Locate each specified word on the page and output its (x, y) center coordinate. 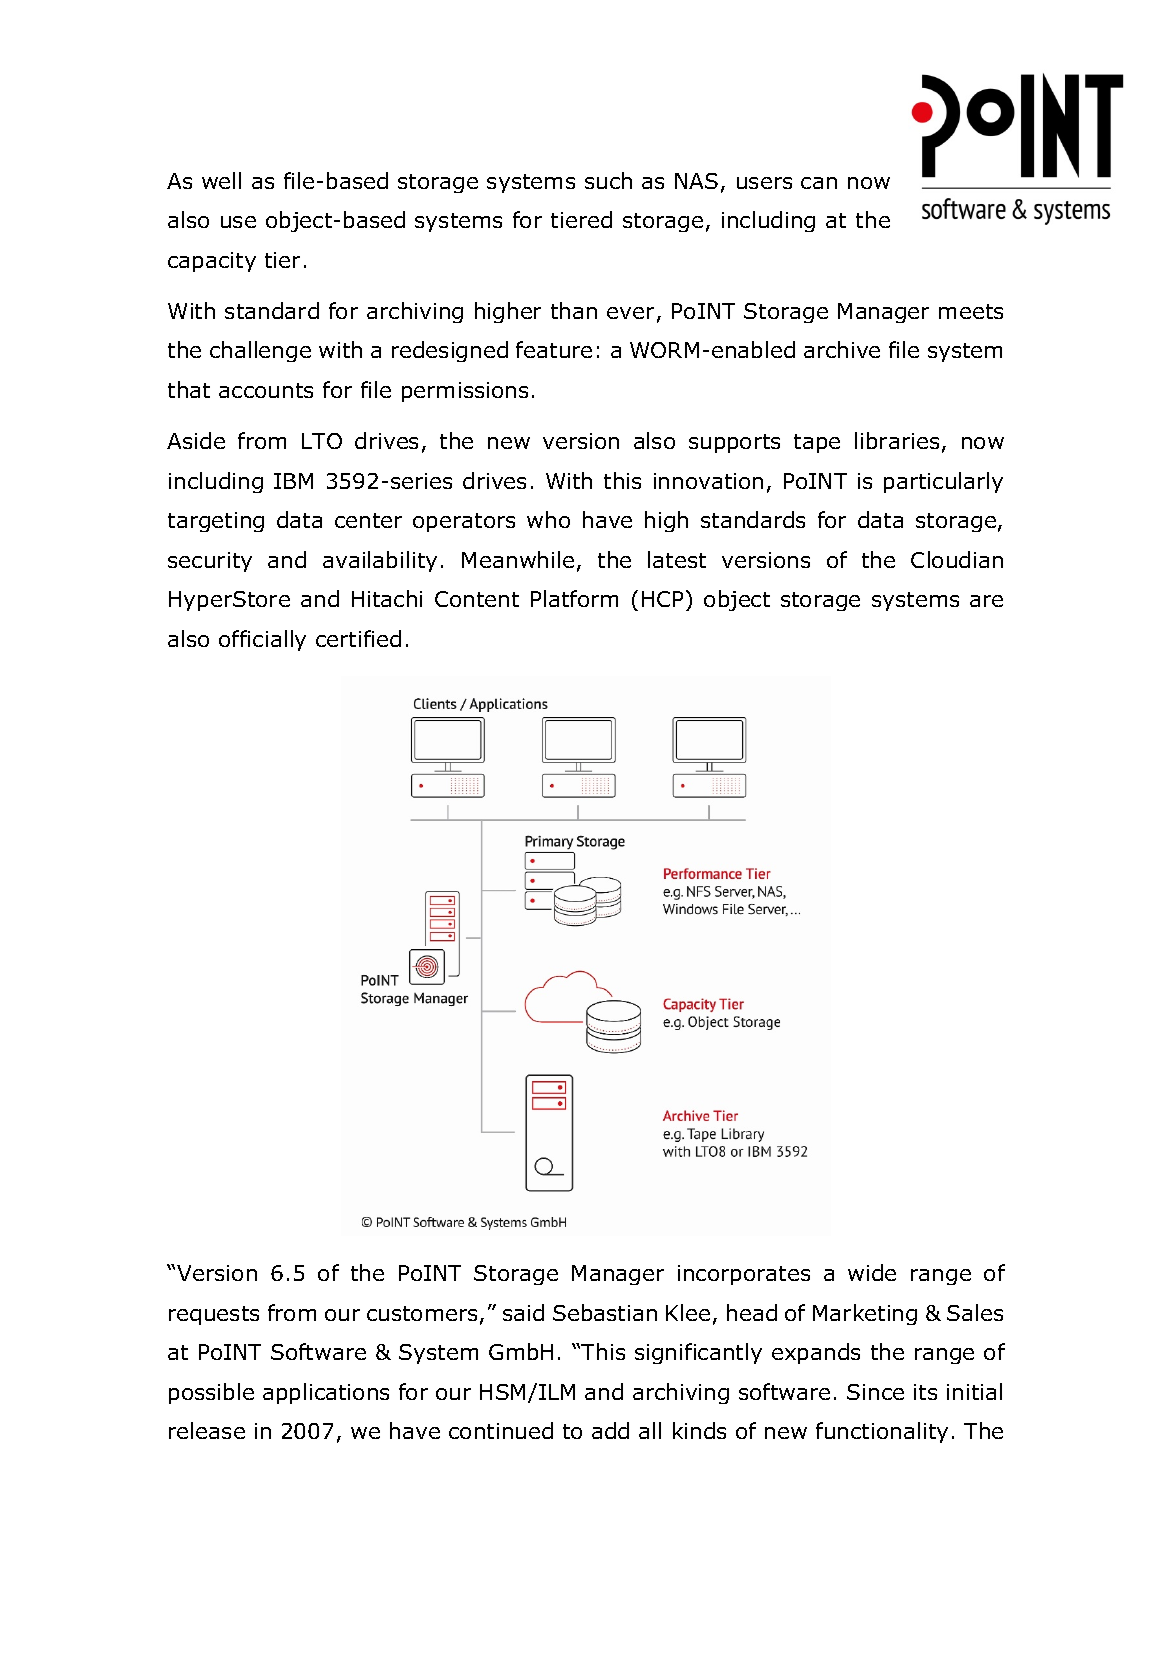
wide (872, 1272)
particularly (943, 482)
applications (326, 1393)
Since (875, 1392)
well (221, 180)
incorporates (744, 1275)
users (764, 183)
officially (262, 640)
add (610, 1430)
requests (214, 1315)
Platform (574, 598)
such (608, 180)
